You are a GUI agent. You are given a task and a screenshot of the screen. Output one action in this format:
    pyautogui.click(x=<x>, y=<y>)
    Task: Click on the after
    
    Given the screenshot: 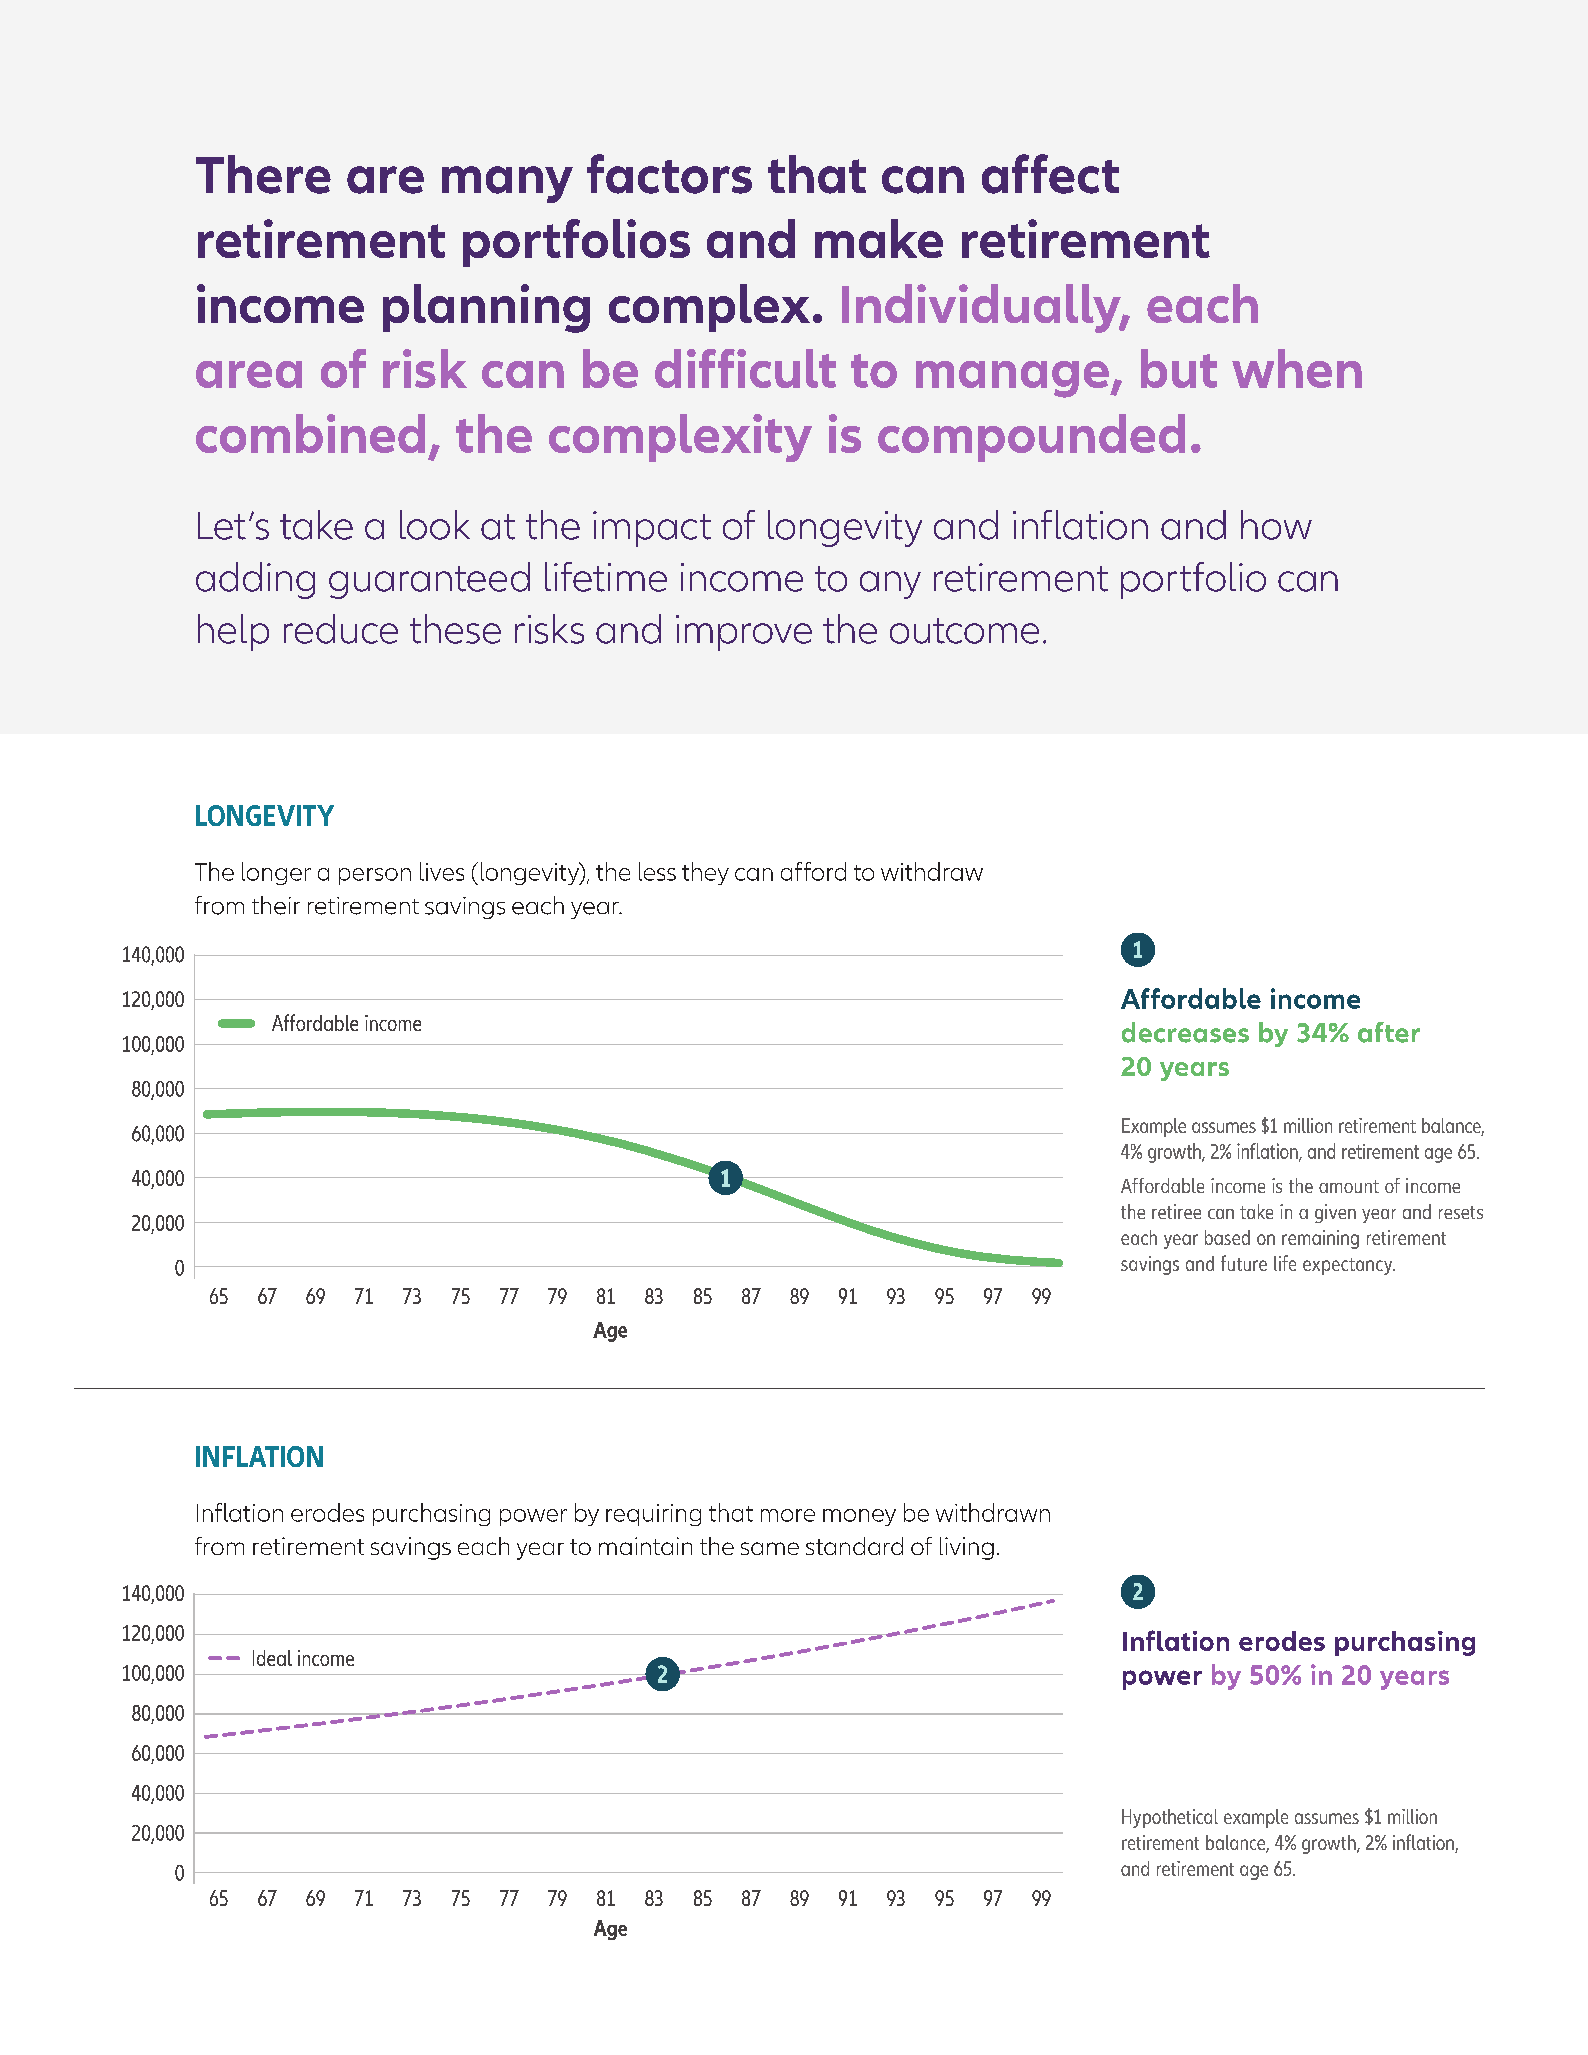 What is the action you would take?
    pyautogui.click(x=1389, y=1032)
